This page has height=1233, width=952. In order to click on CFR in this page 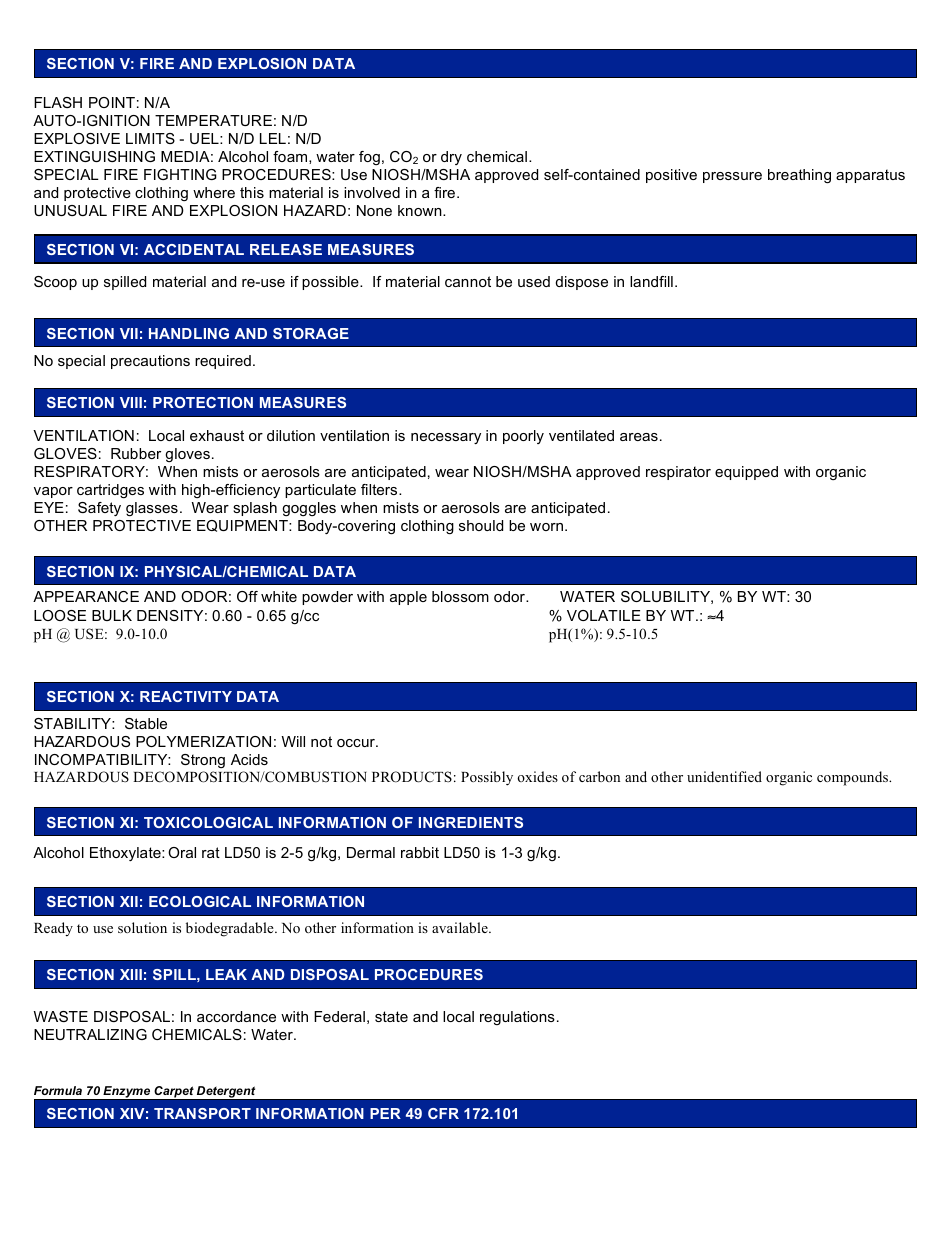, I will do `click(443, 1113)`.
